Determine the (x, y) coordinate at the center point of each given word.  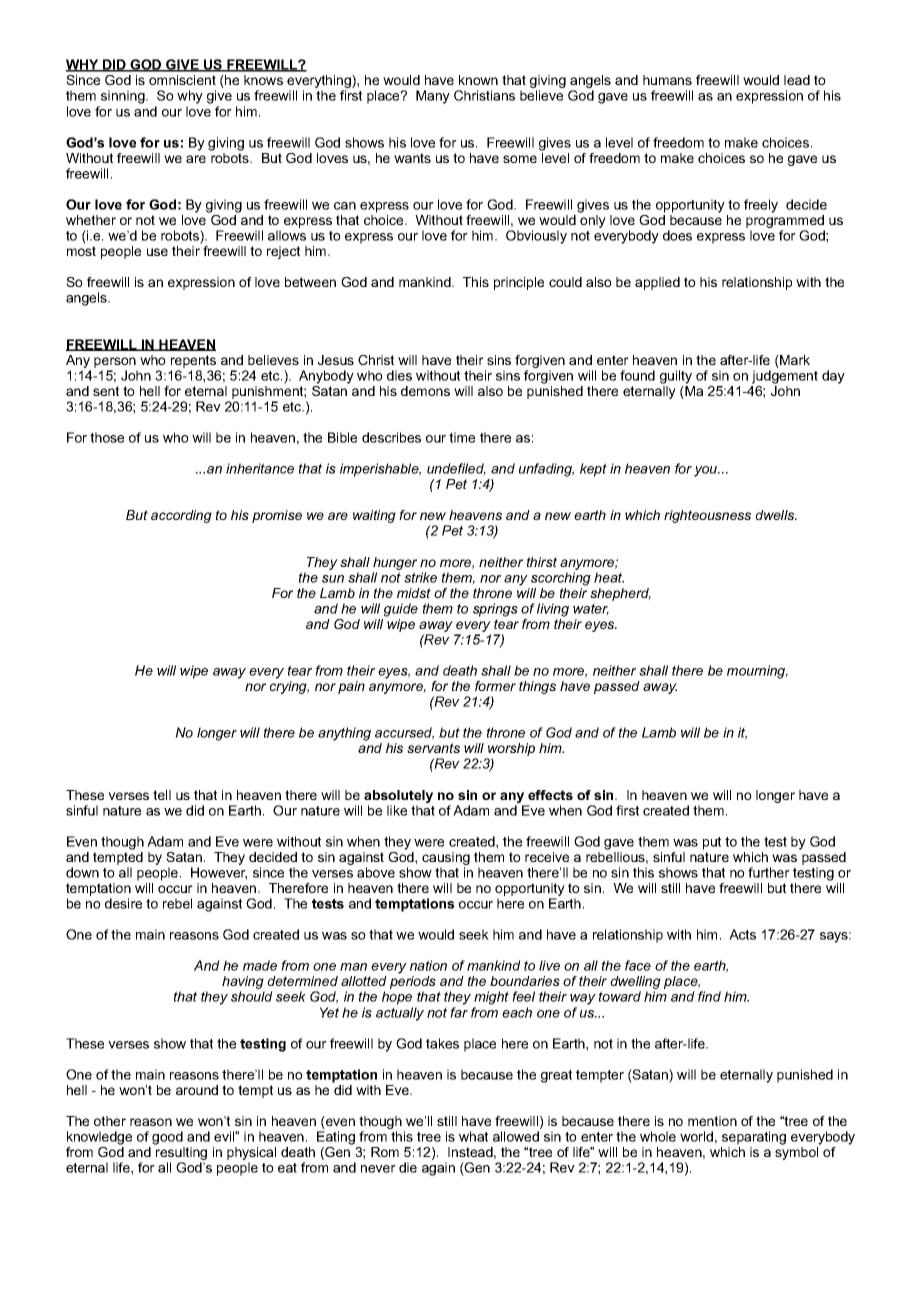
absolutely (398, 796)
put (712, 843)
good (167, 1138)
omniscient (182, 80)
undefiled (456, 469)
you (707, 471)
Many (433, 97)
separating (754, 1138)
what (473, 1136)
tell (162, 795)
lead (797, 80)
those (107, 437)
